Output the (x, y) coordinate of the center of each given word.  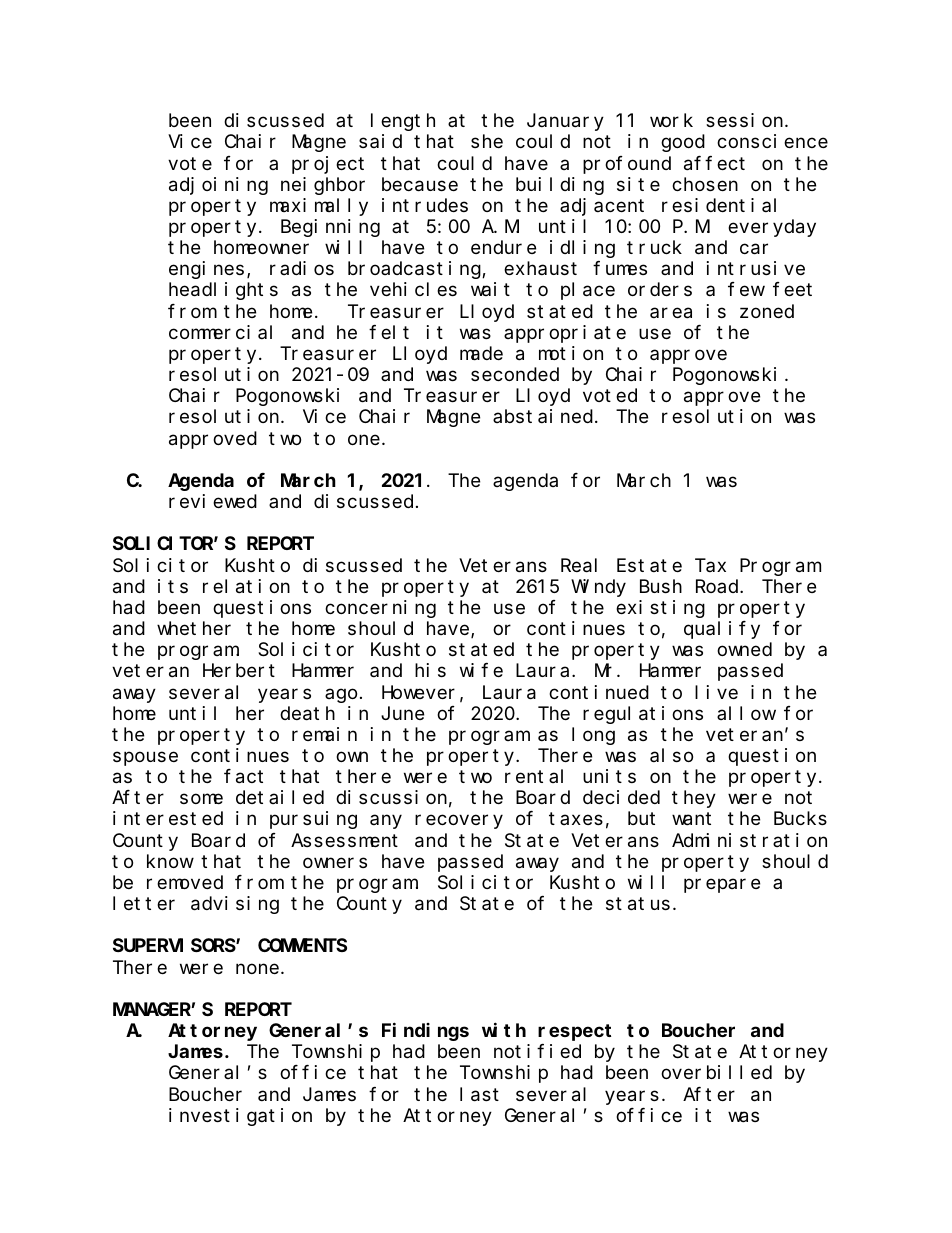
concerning (380, 609)
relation (246, 586)
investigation (240, 1117)
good (683, 143)
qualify (722, 630)
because (420, 184)
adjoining (218, 186)
